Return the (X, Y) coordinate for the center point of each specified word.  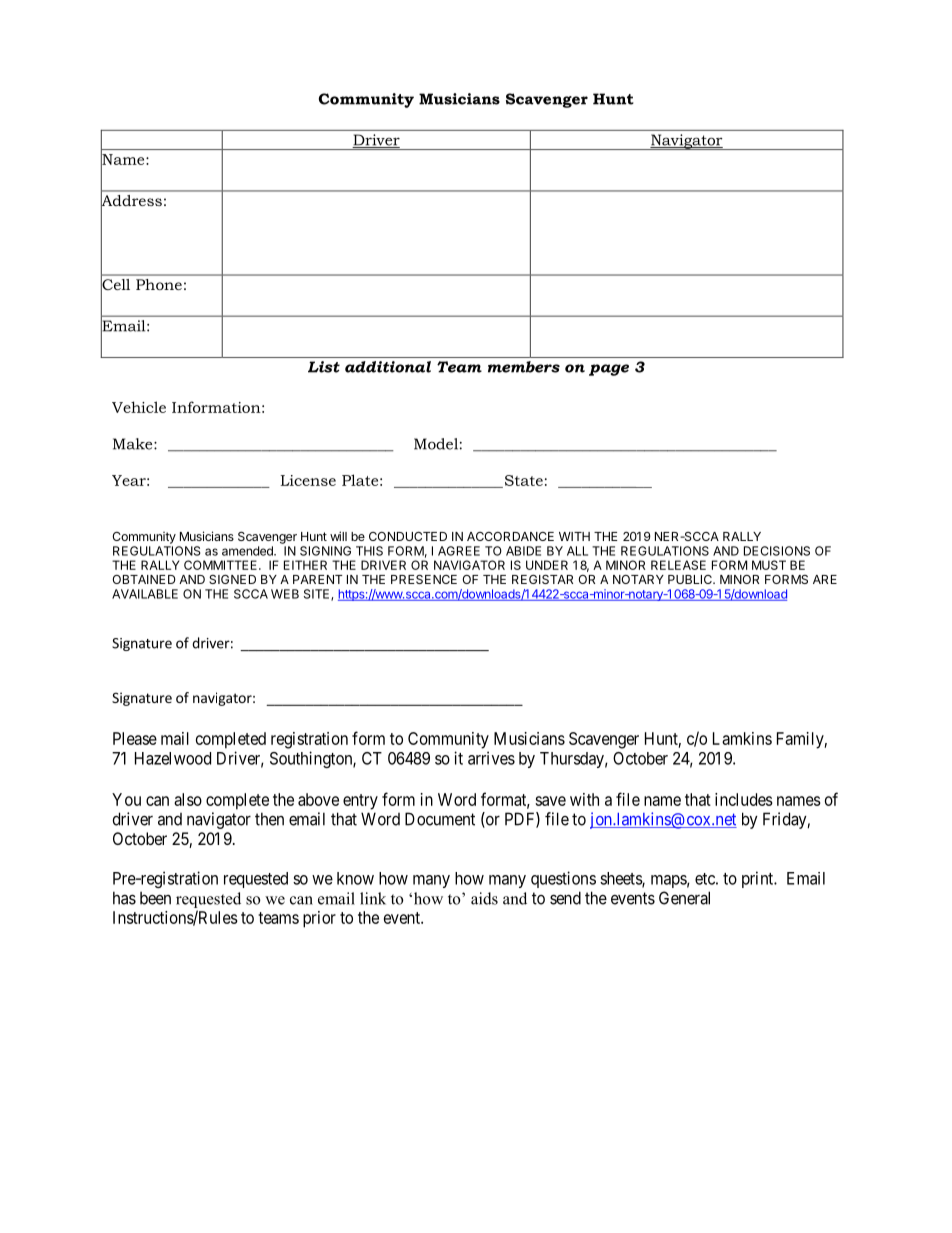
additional (388, 367)
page (609, 370)
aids (484, 898)
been (155, 898)
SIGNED (232, 579)
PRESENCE (424, 579)
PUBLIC (691, 579)
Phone (159, 284)
